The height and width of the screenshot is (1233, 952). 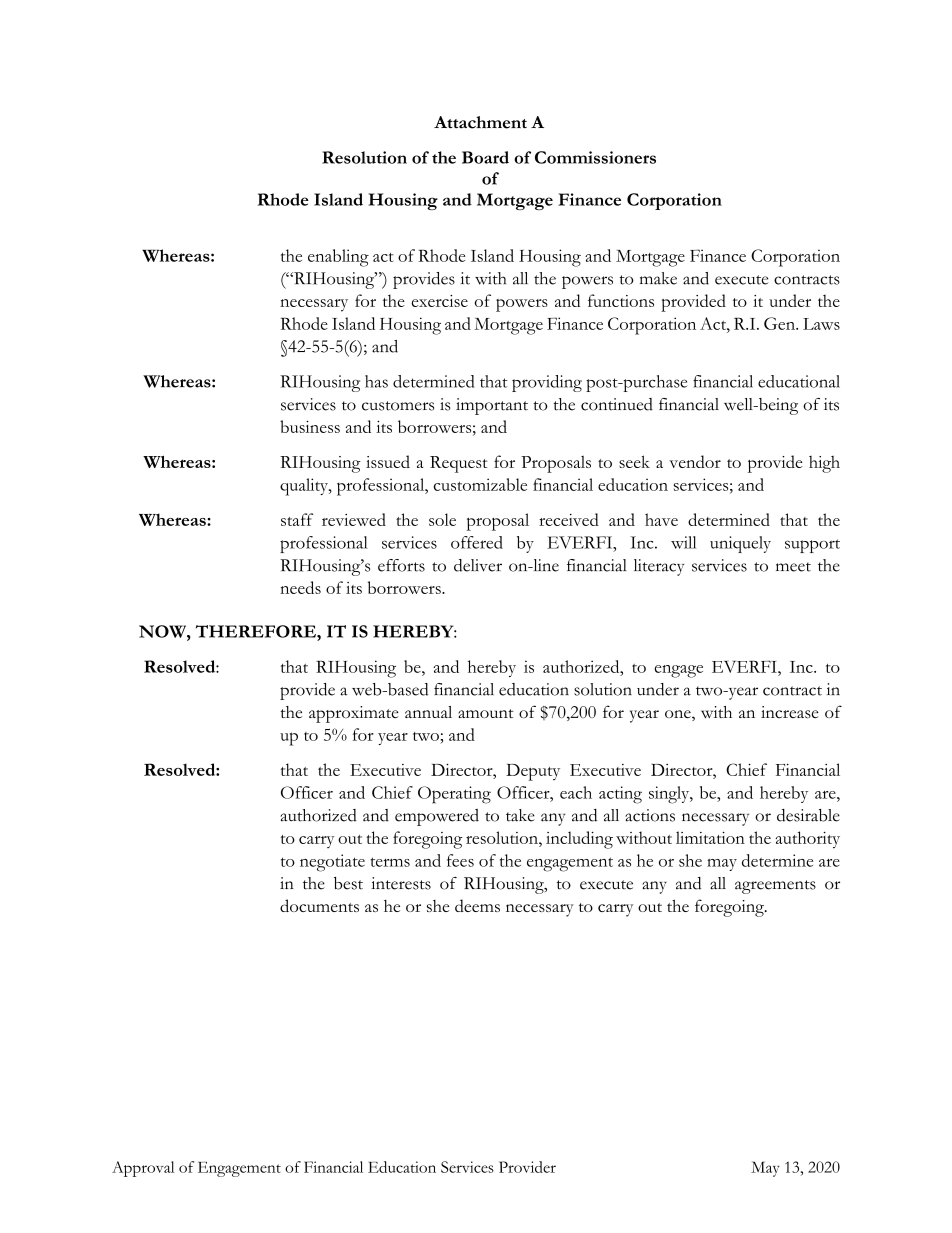 What do you see at coordinates (477, 905) in the screenshot?
I see `deems` at bounding box center [477, 905].
